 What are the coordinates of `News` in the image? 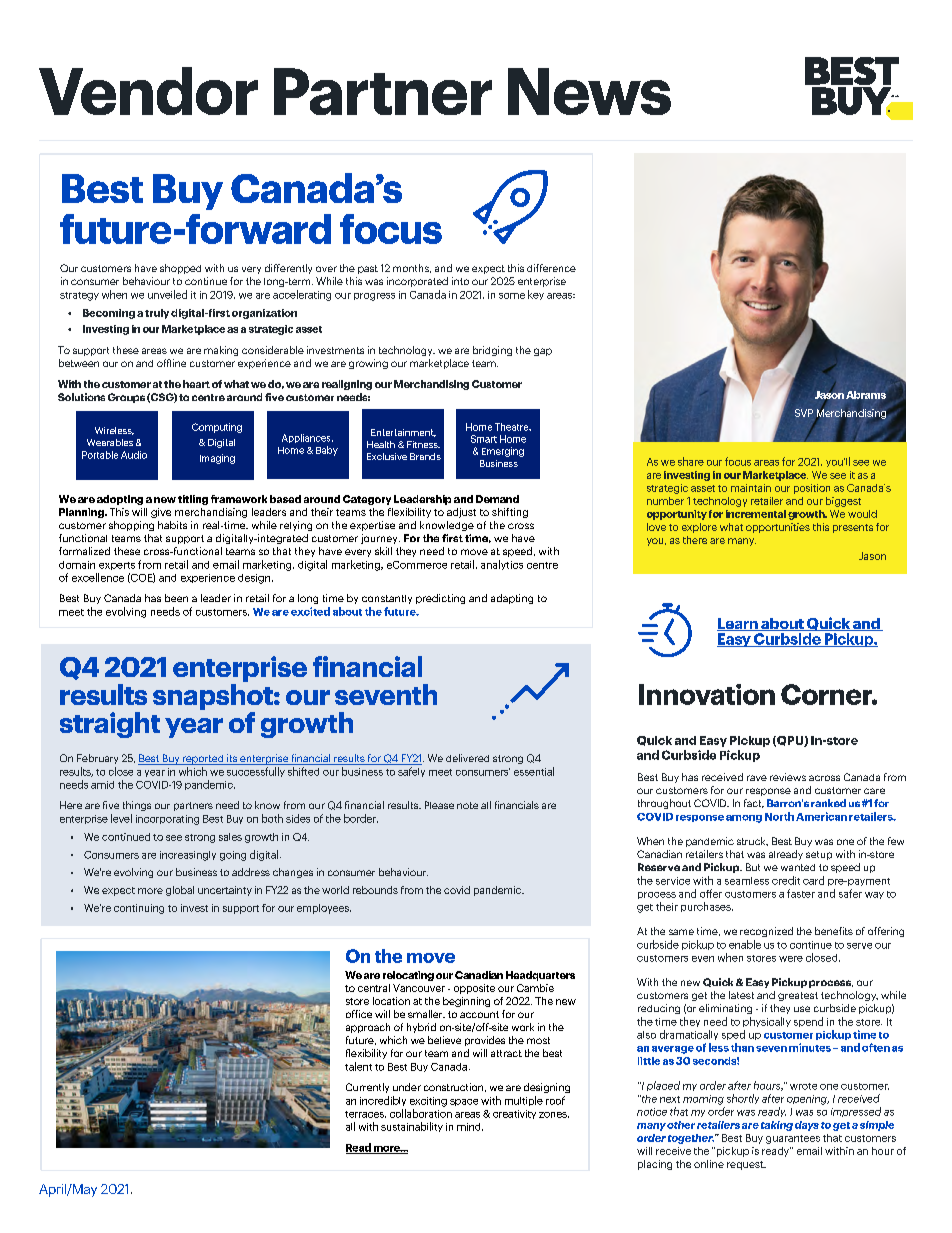 It's located at (589, 91).
